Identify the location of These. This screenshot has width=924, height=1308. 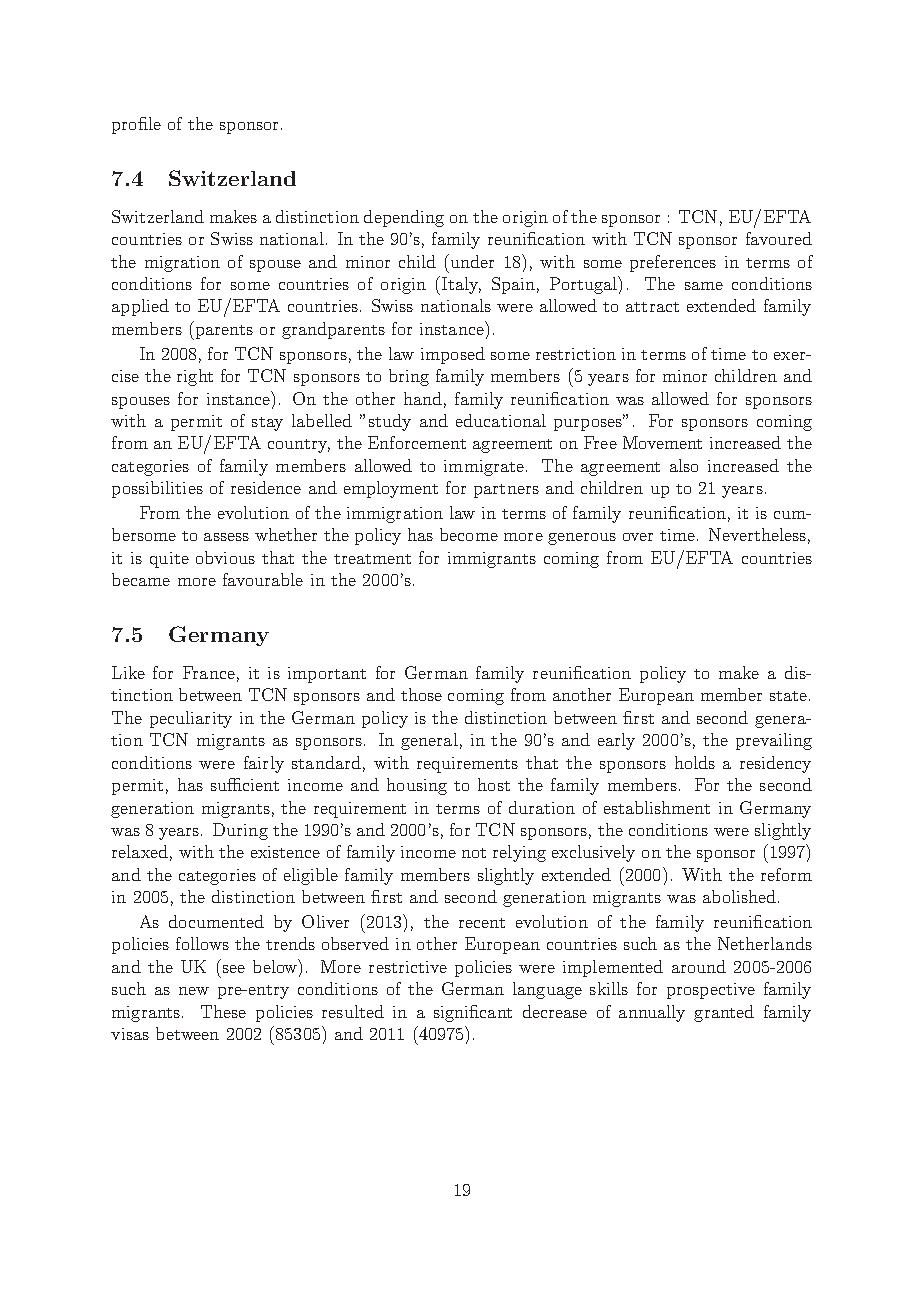
(223, 1011).
